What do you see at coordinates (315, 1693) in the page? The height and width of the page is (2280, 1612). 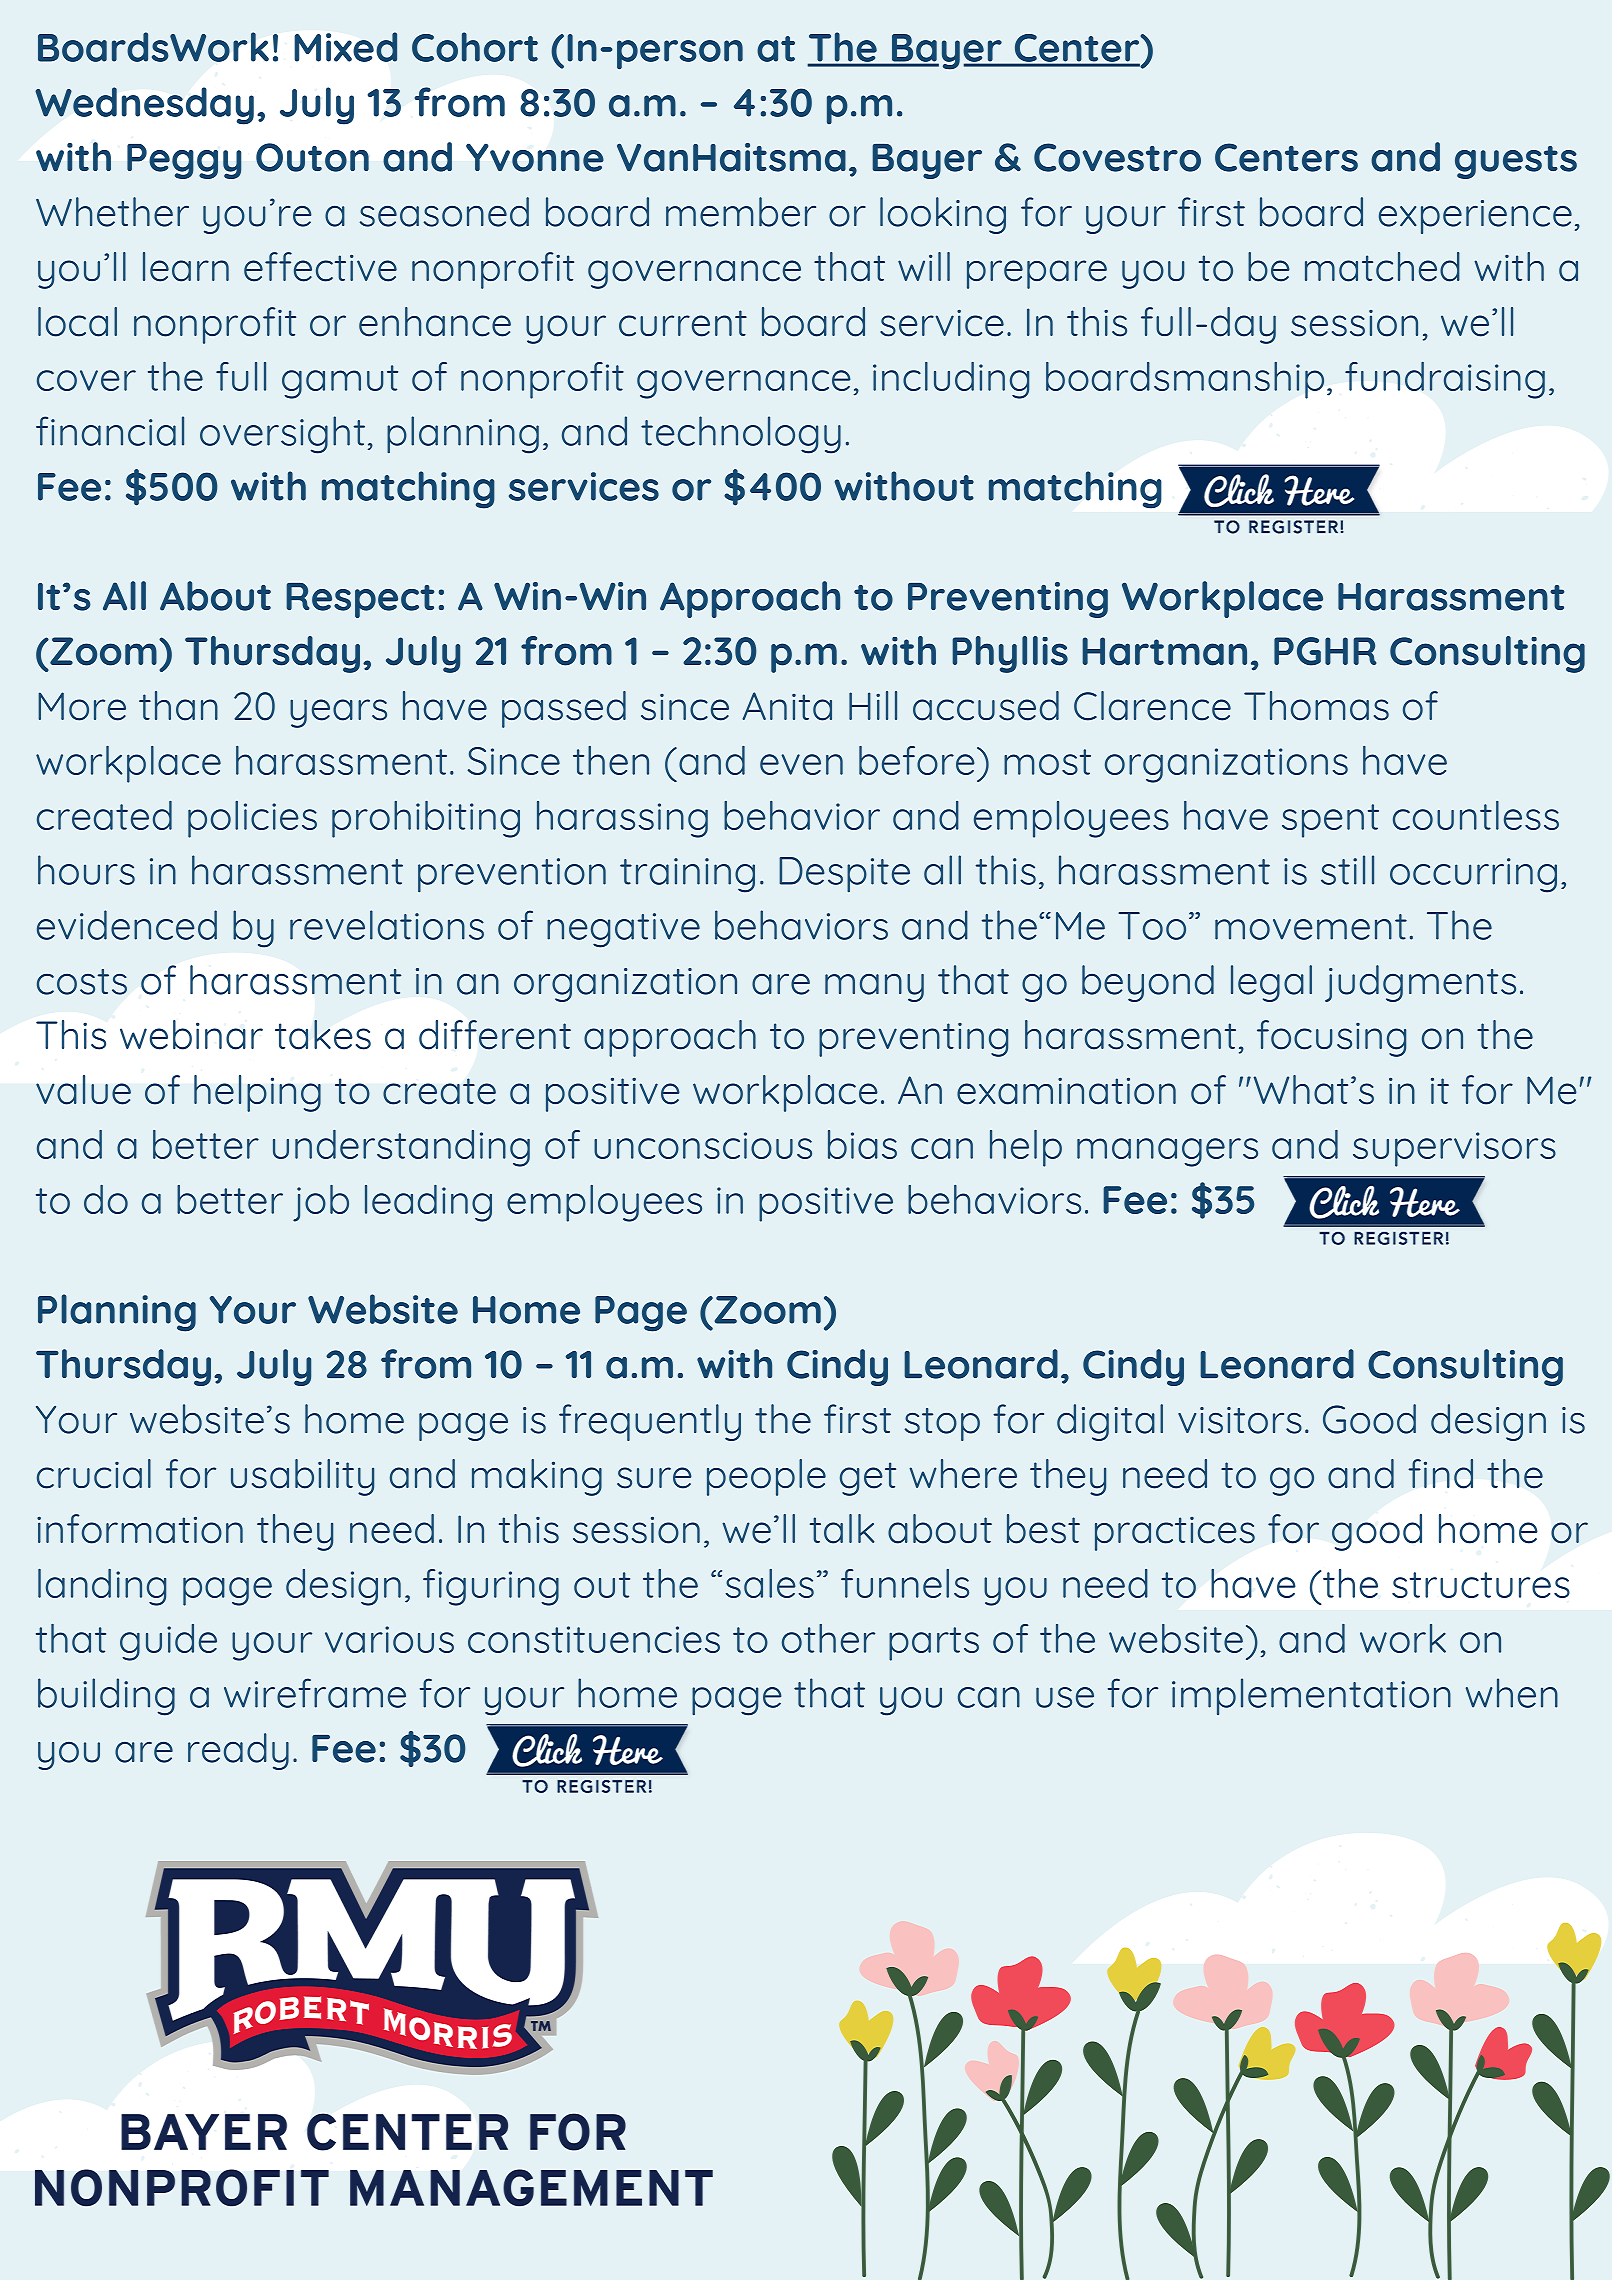 I see `wireframe` at bounding box center [315, 1693].
